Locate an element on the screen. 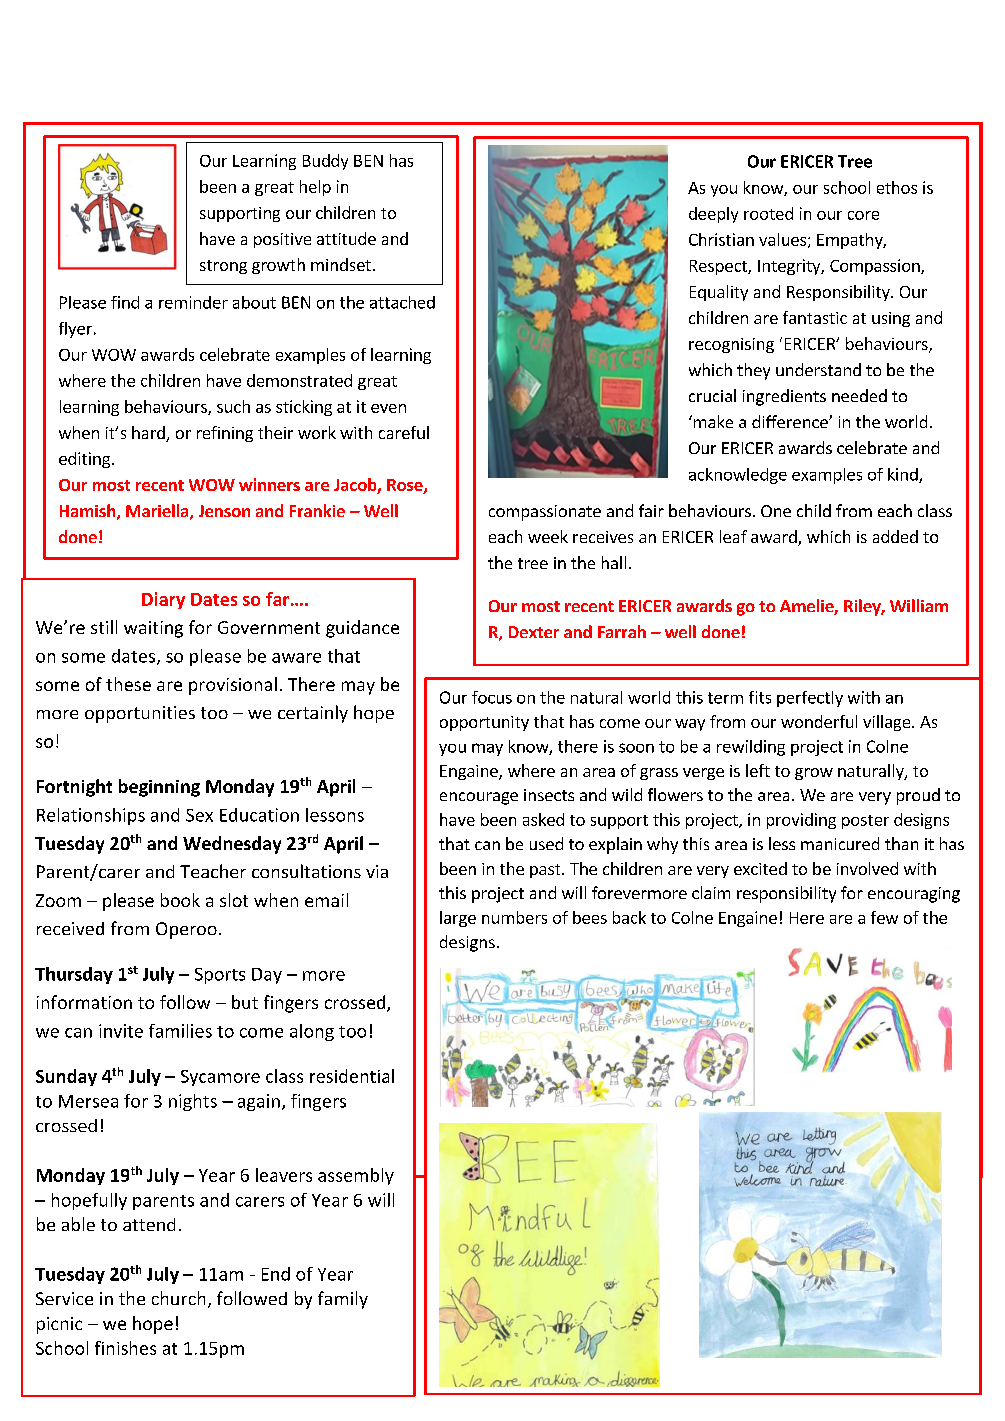 This screenshot has width=1005, height=1421. rooted is located at coordinates (768, 213).
